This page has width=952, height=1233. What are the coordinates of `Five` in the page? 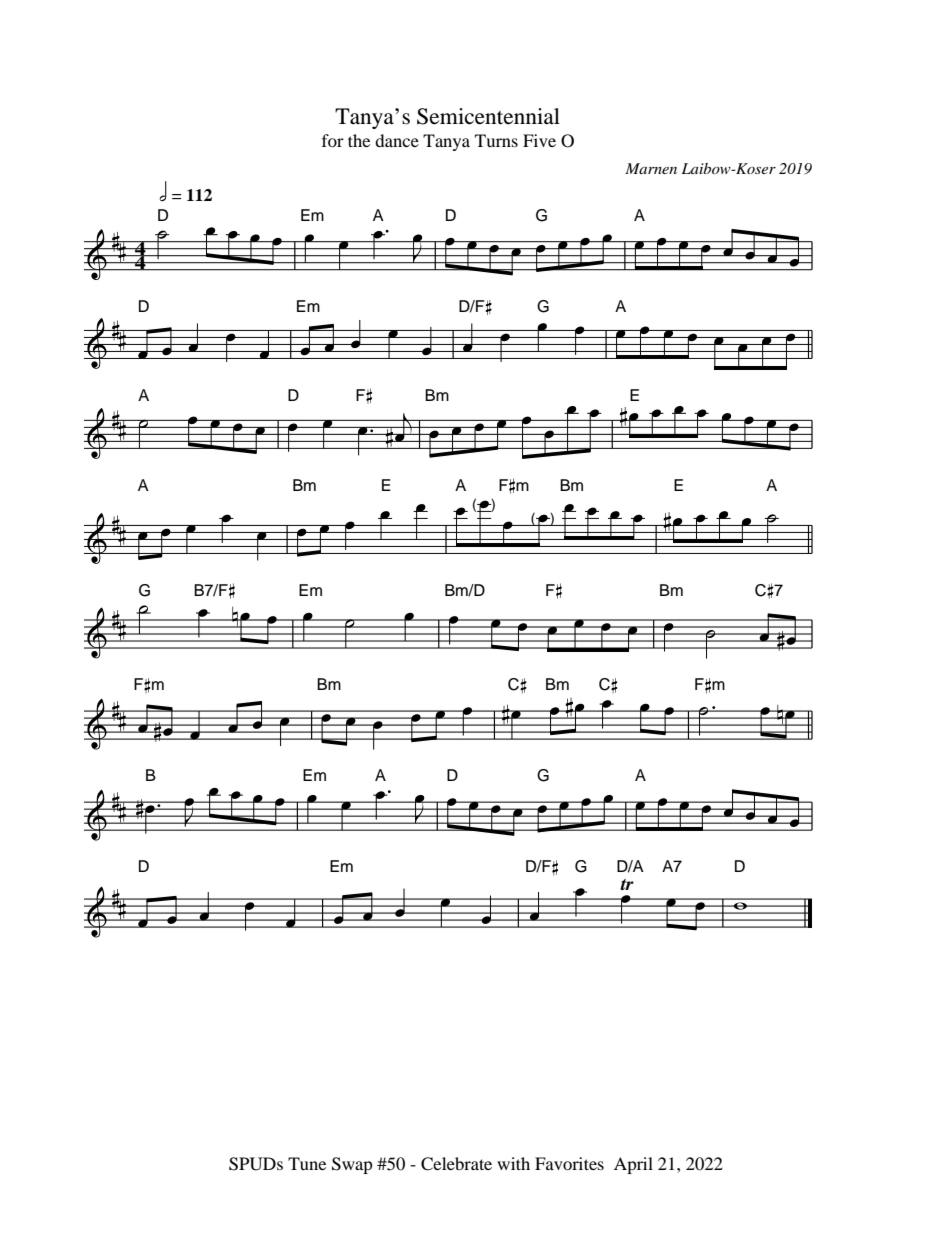 It's located at (539, 140).
